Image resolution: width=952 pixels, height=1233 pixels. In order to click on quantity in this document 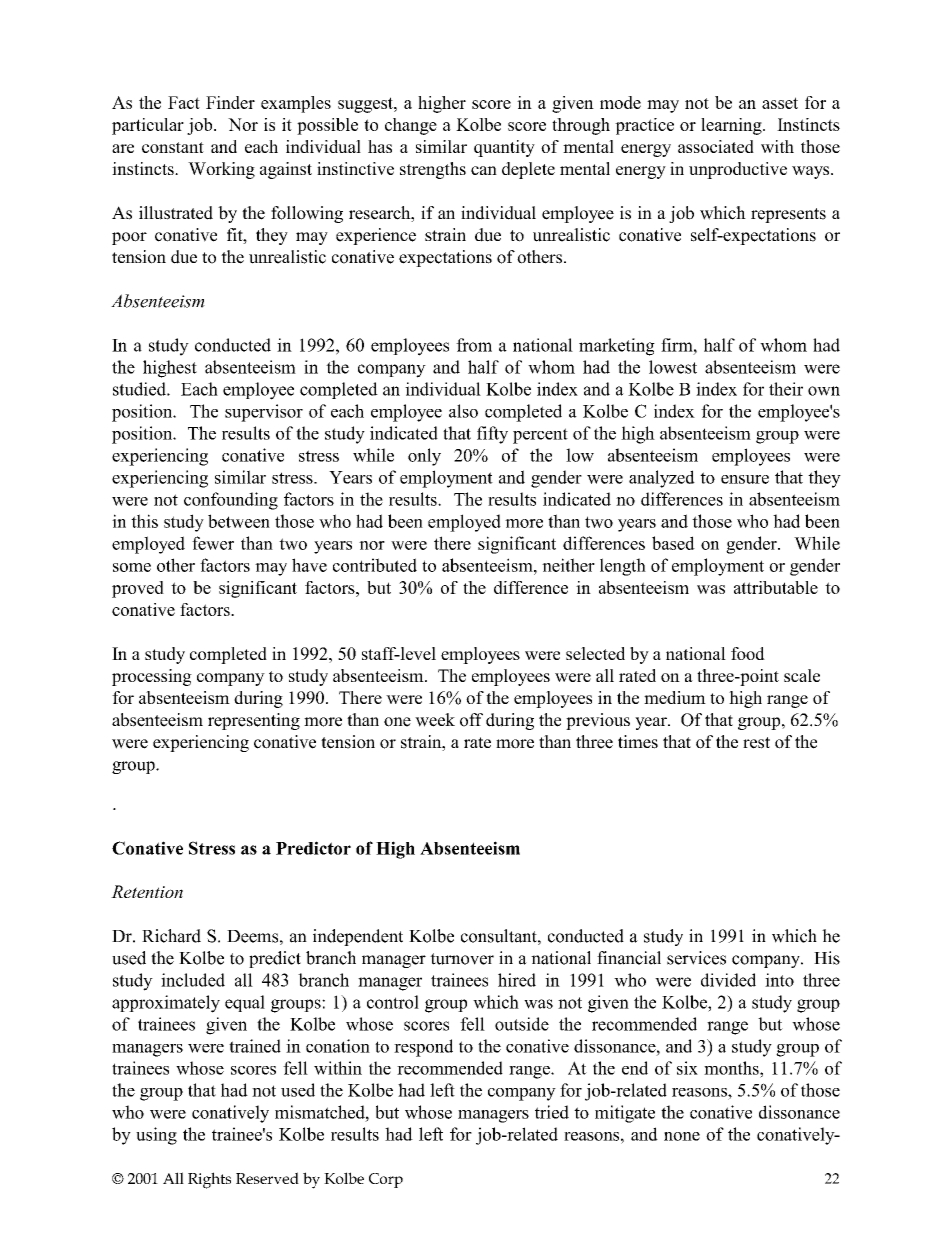, I will do `click(504, 148)`.
